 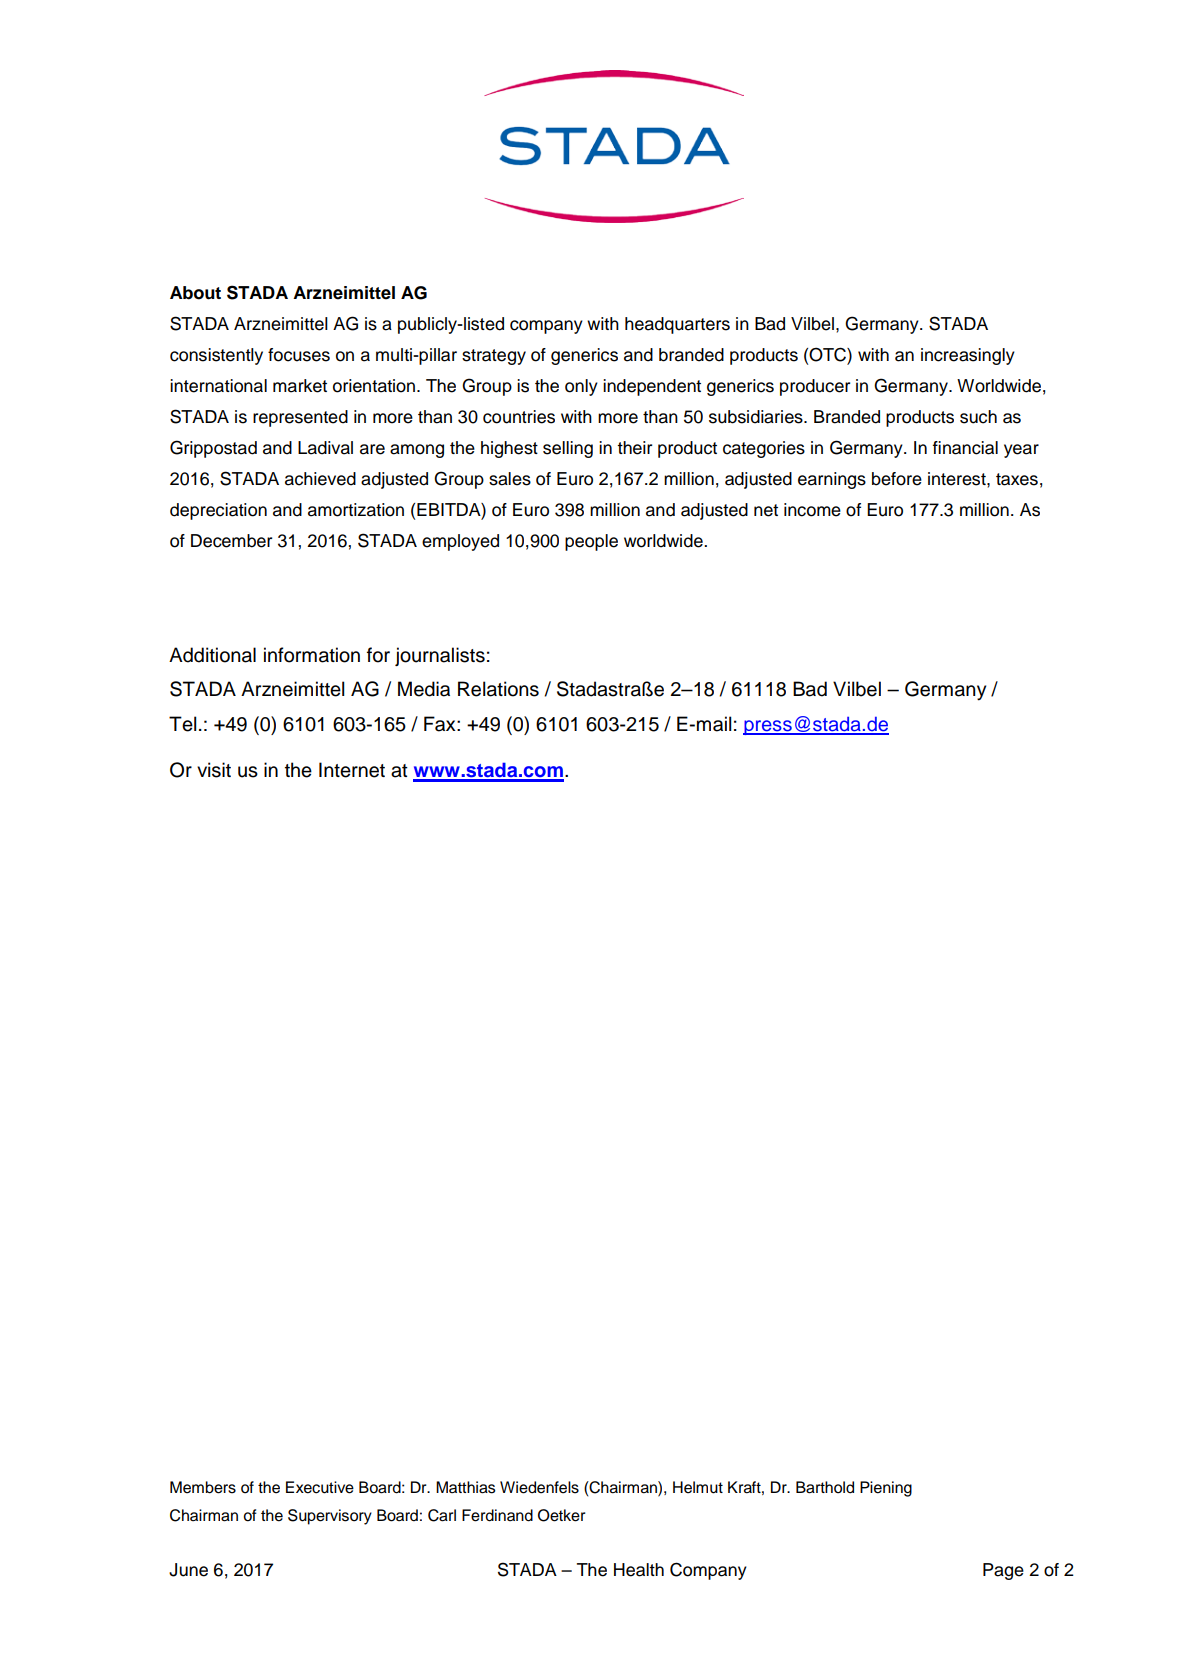 What do you see at coordinates (299, 355) in the screenshot?
I see `focuses` at bounding box center [299, 355].
